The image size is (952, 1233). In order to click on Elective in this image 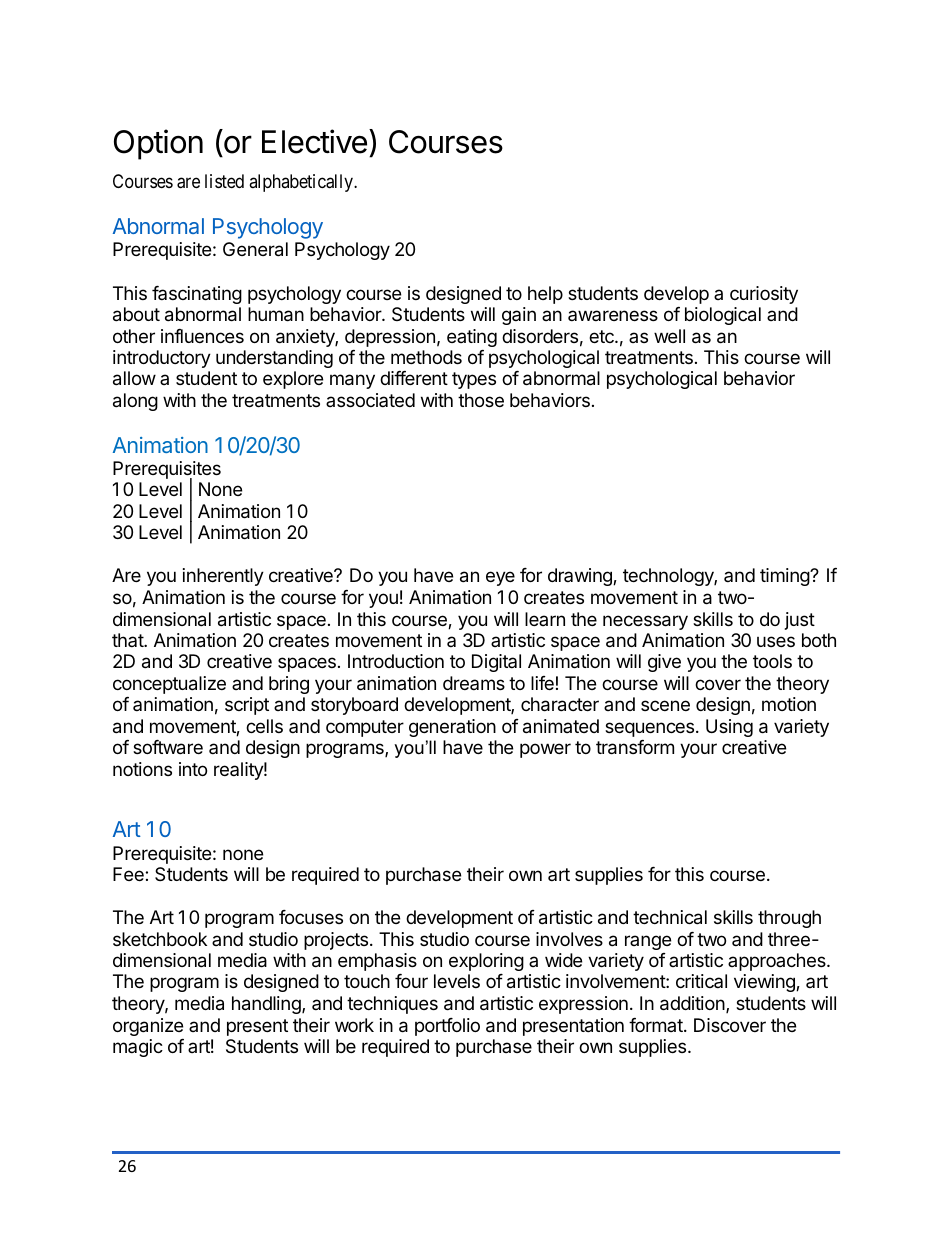, I will do `click(314, 141)`.
